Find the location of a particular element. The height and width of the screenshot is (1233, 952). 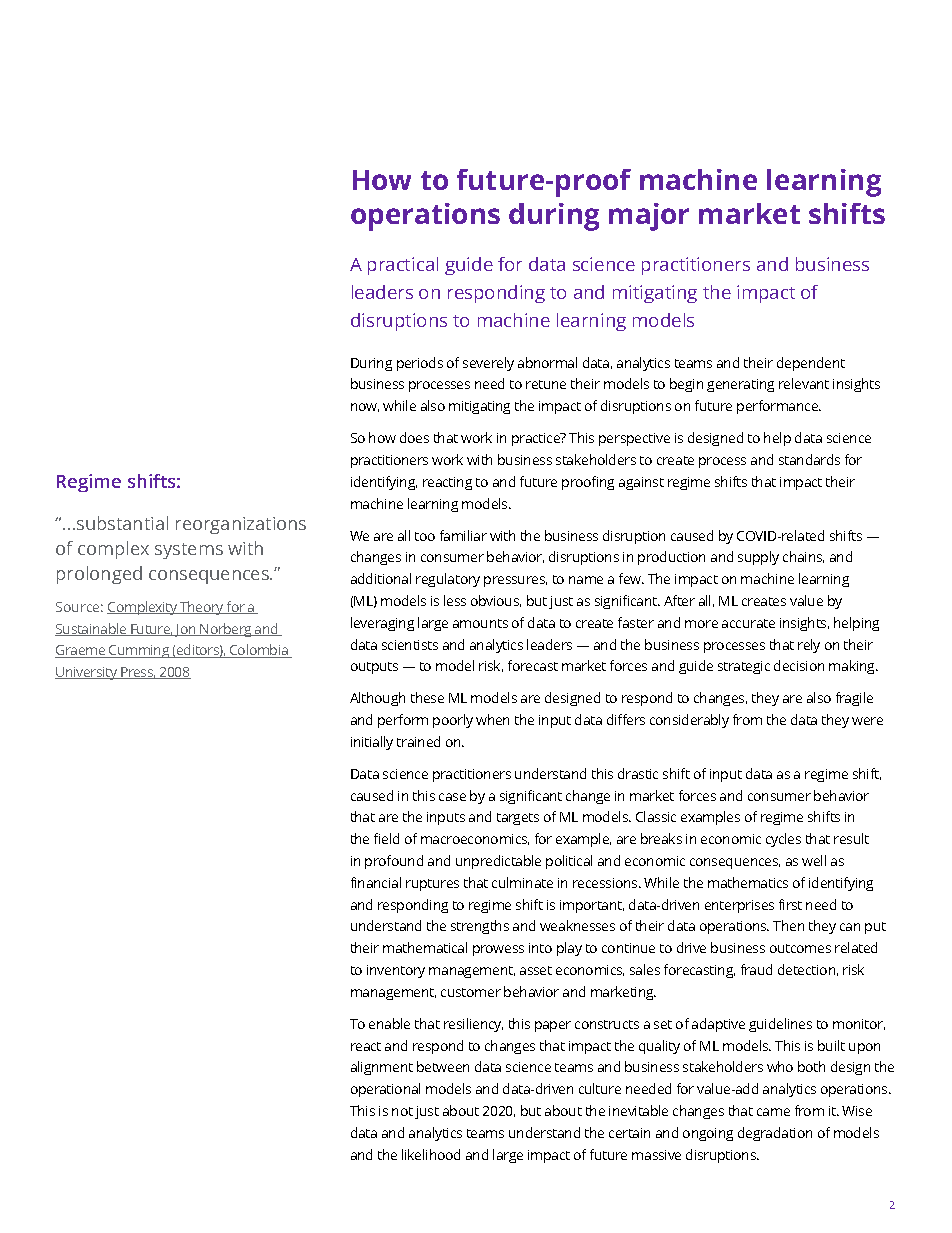

Theory is located at coordinates (202, 608).
